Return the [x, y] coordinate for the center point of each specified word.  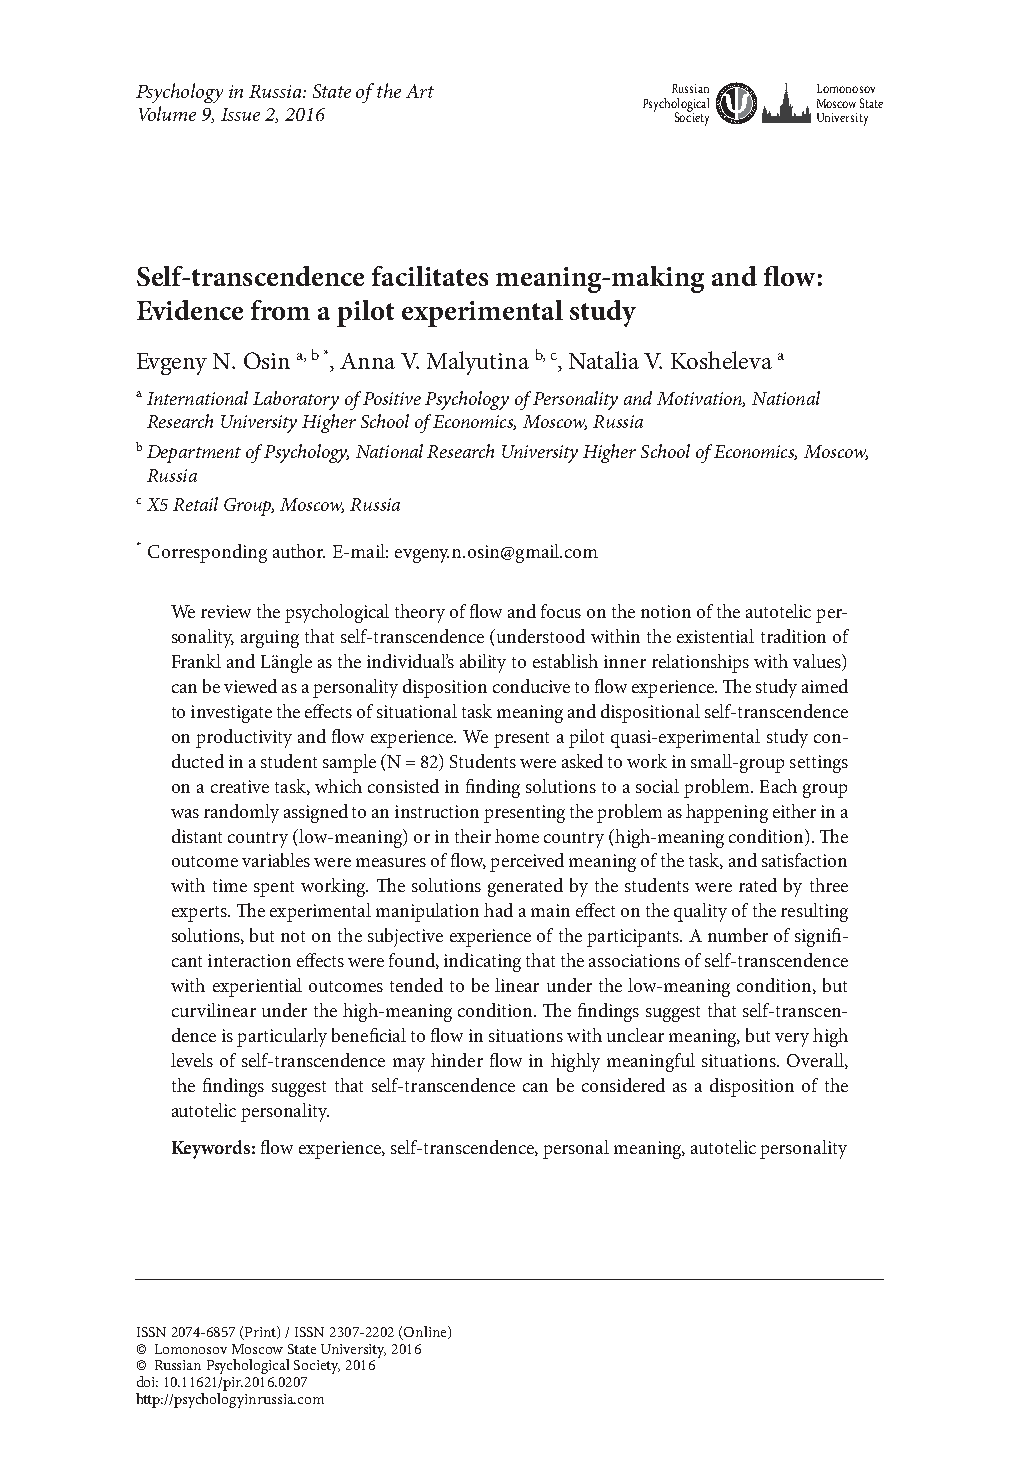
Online [425, 1333]
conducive [531, 686]
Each [778, 786]
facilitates [430, 276]
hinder [457, 1060]
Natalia [604, 360]
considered [623, 1085]
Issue [240, 114]
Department [194, 454]
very [792, 1040]
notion [666, 611]
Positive [392, 398]
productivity [244, 738]
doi [147, 1381]
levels [192, 1060]
